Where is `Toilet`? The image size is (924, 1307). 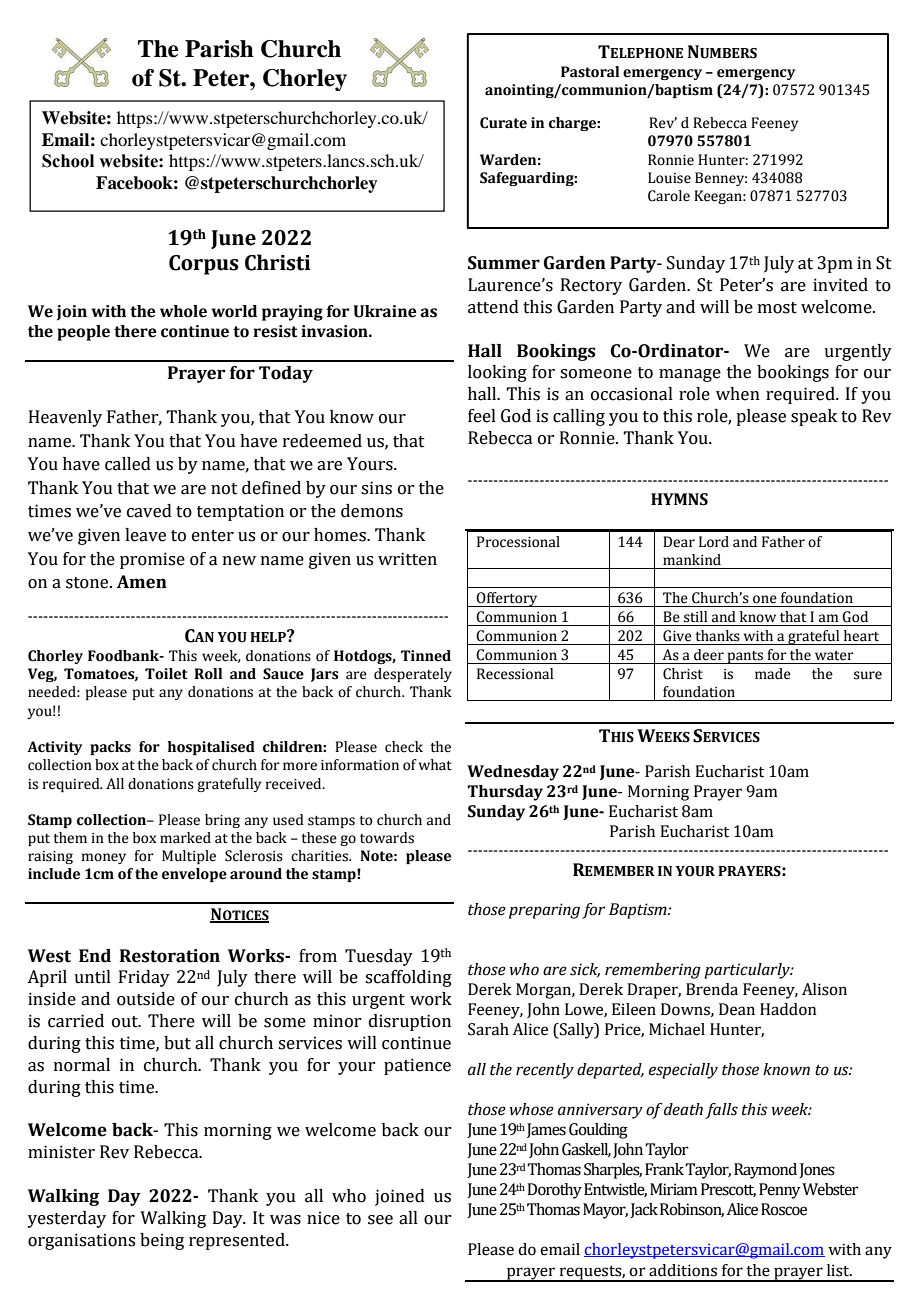
Toilet is located at coordinates (166, 674).
